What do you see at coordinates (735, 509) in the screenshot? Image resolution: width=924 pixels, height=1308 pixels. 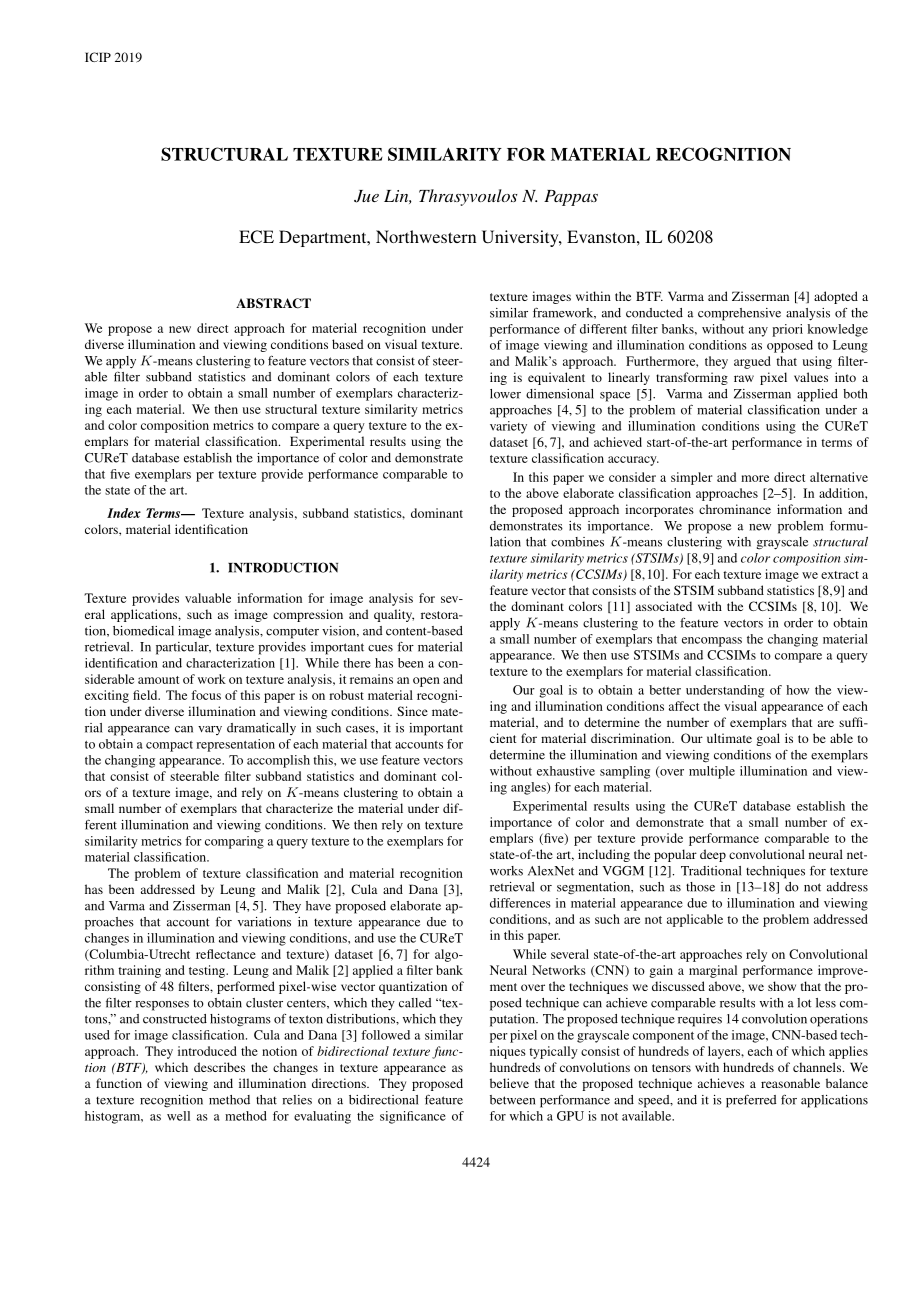 I see `chrominance` at bounding box center [735, 509].
